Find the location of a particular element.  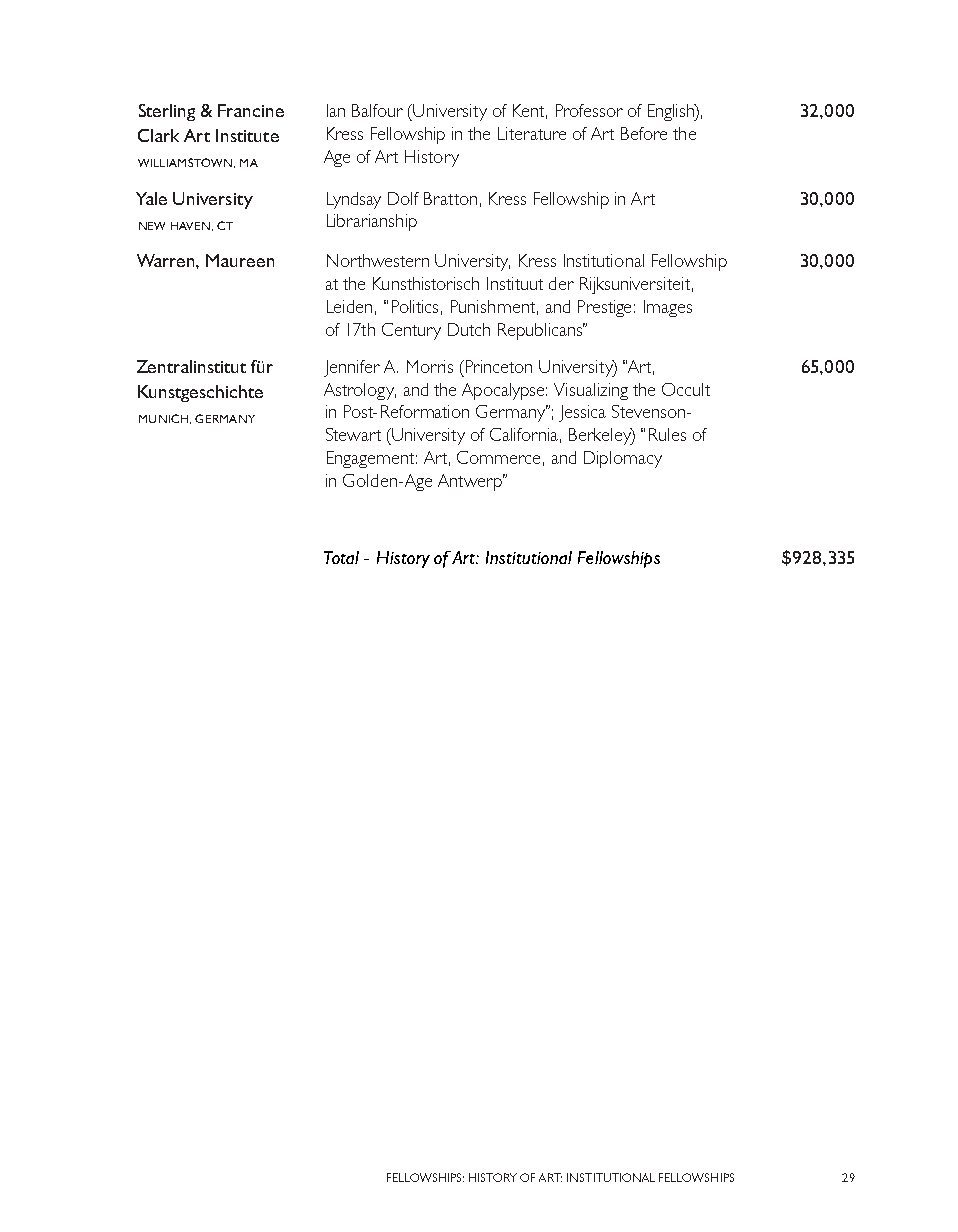

Century is located at coordinates (411, 331).
